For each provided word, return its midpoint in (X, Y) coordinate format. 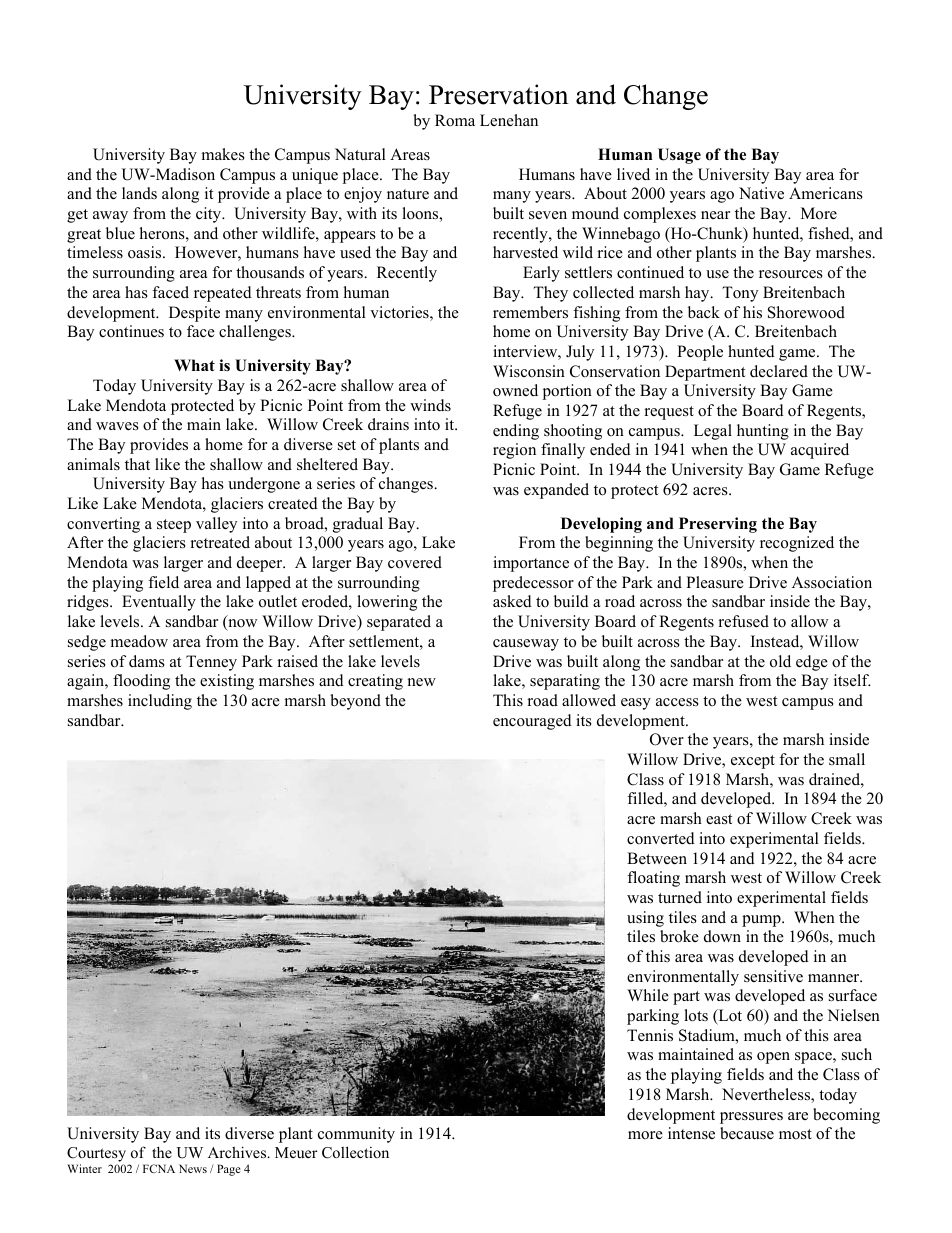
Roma (455, 120)
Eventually (159, 603)
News (193, 1168)
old (780, 661)
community (356, 1135)
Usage (679, 156)
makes (223, 154)
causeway (526, 645)
